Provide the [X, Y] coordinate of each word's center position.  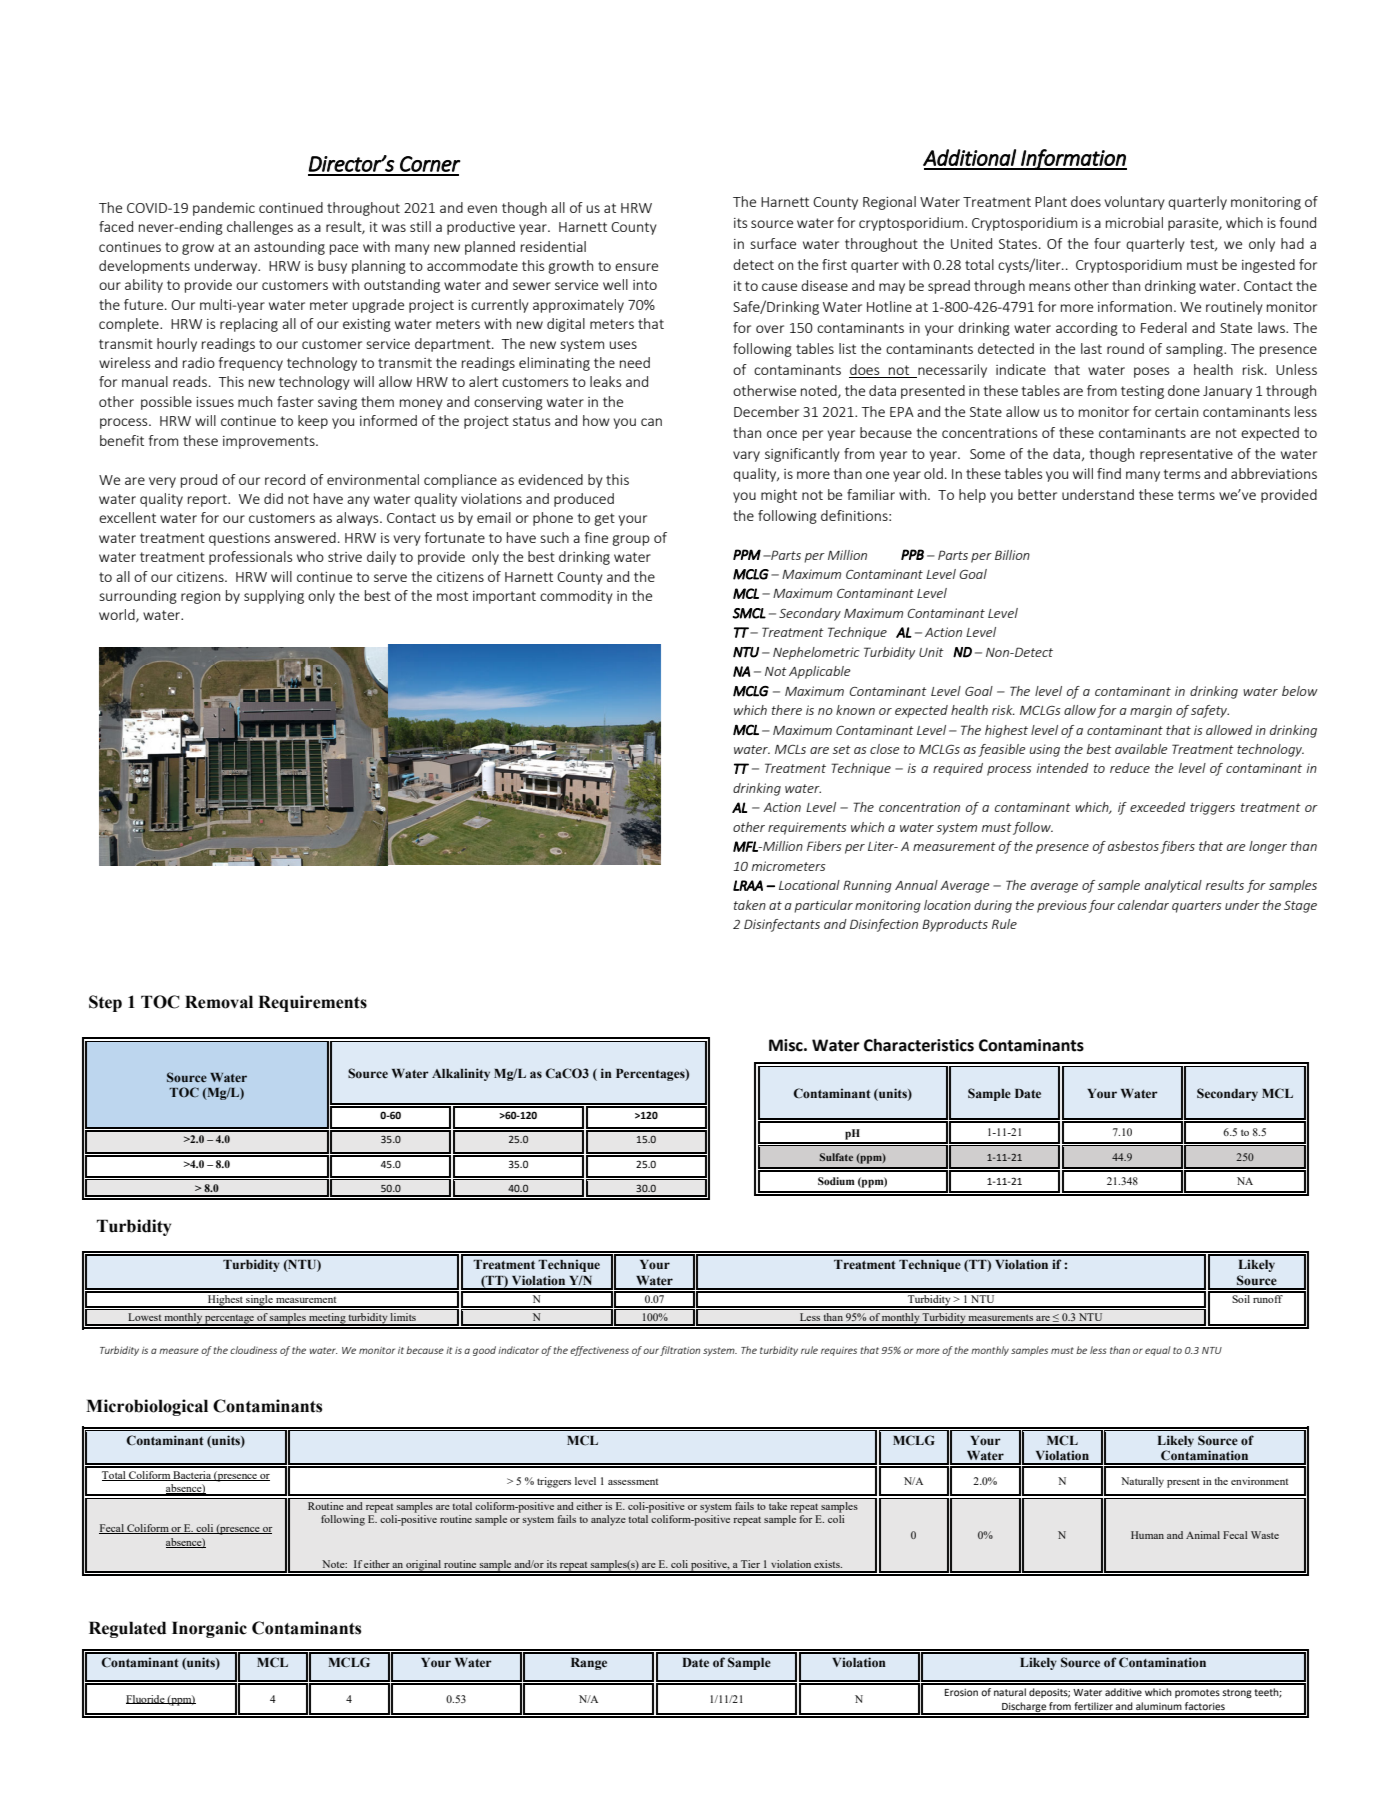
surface [773, 243]
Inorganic [209, 1629]
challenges [260, 228]
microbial [1134, 222]
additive [1123, 1692]
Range [589, 1664]
